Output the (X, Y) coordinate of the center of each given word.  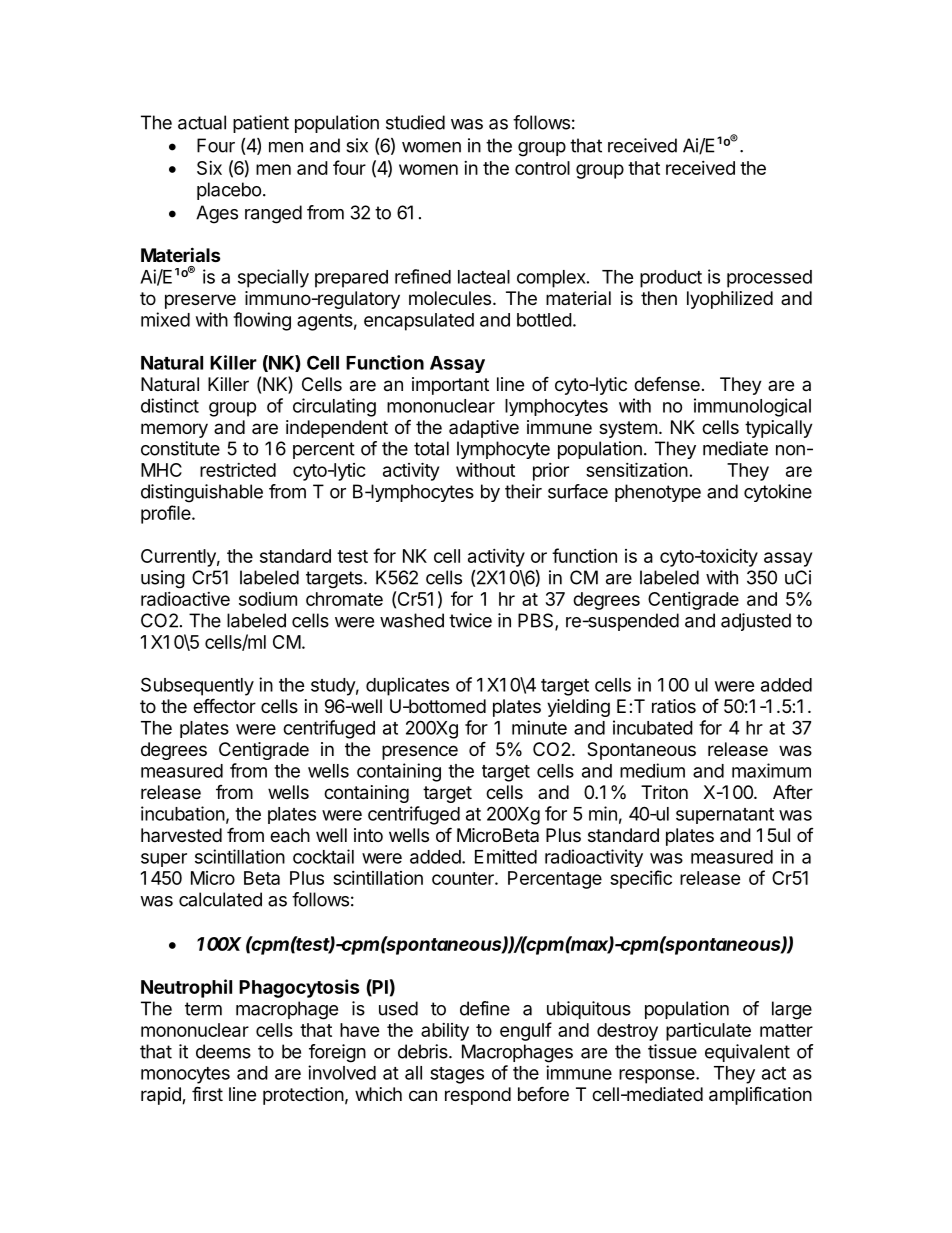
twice (470, 620)
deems (223, 1051)
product (671, 279)
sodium (268, 599)
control (542, 168)
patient (261, 124)
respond (478, 1096)
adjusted (756, 622)
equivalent (747, 1053)
